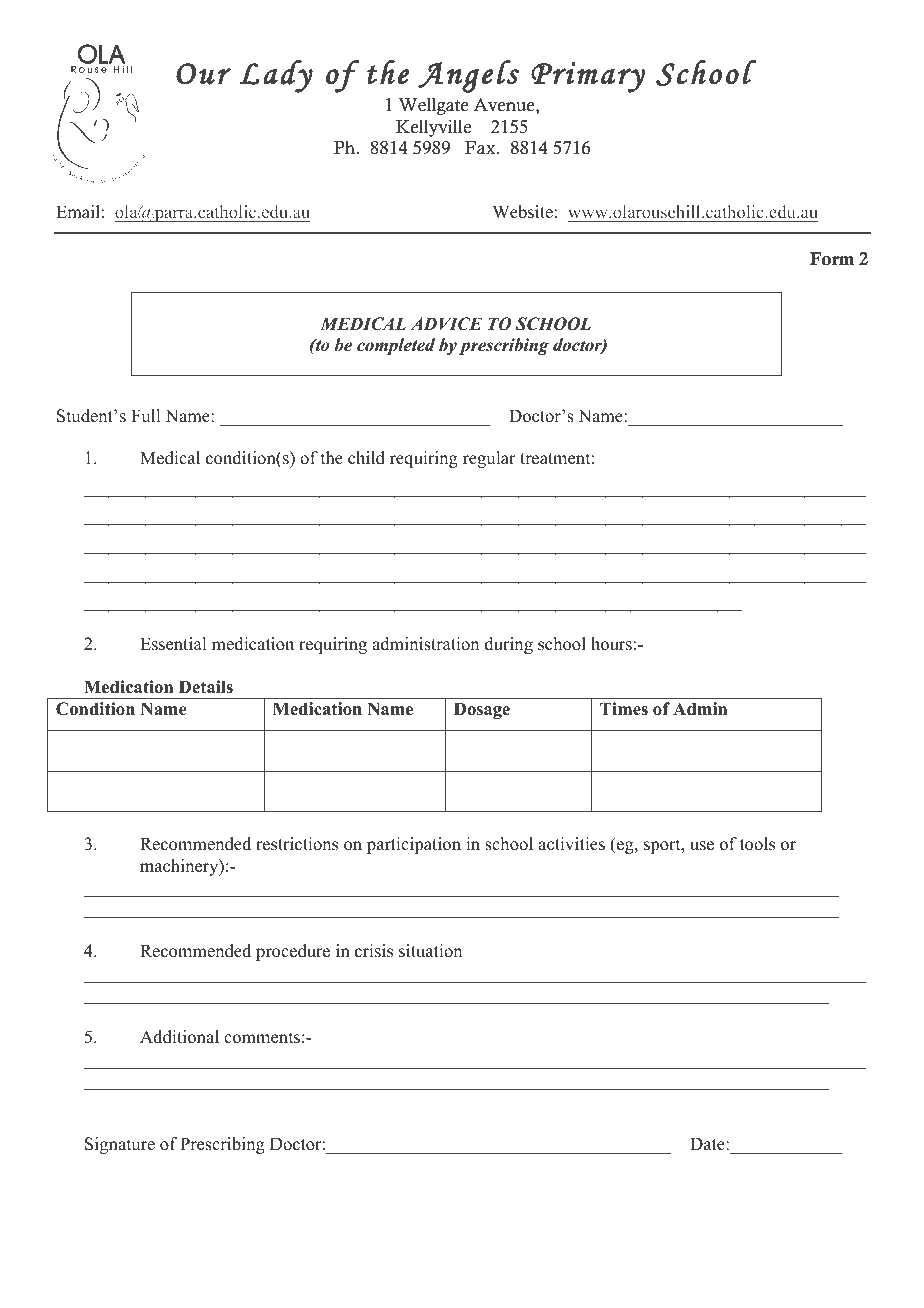 This document has width=924, height=1308. Describe the element at coordinates (588, 77) in the document. I see `Primary` at that location.
